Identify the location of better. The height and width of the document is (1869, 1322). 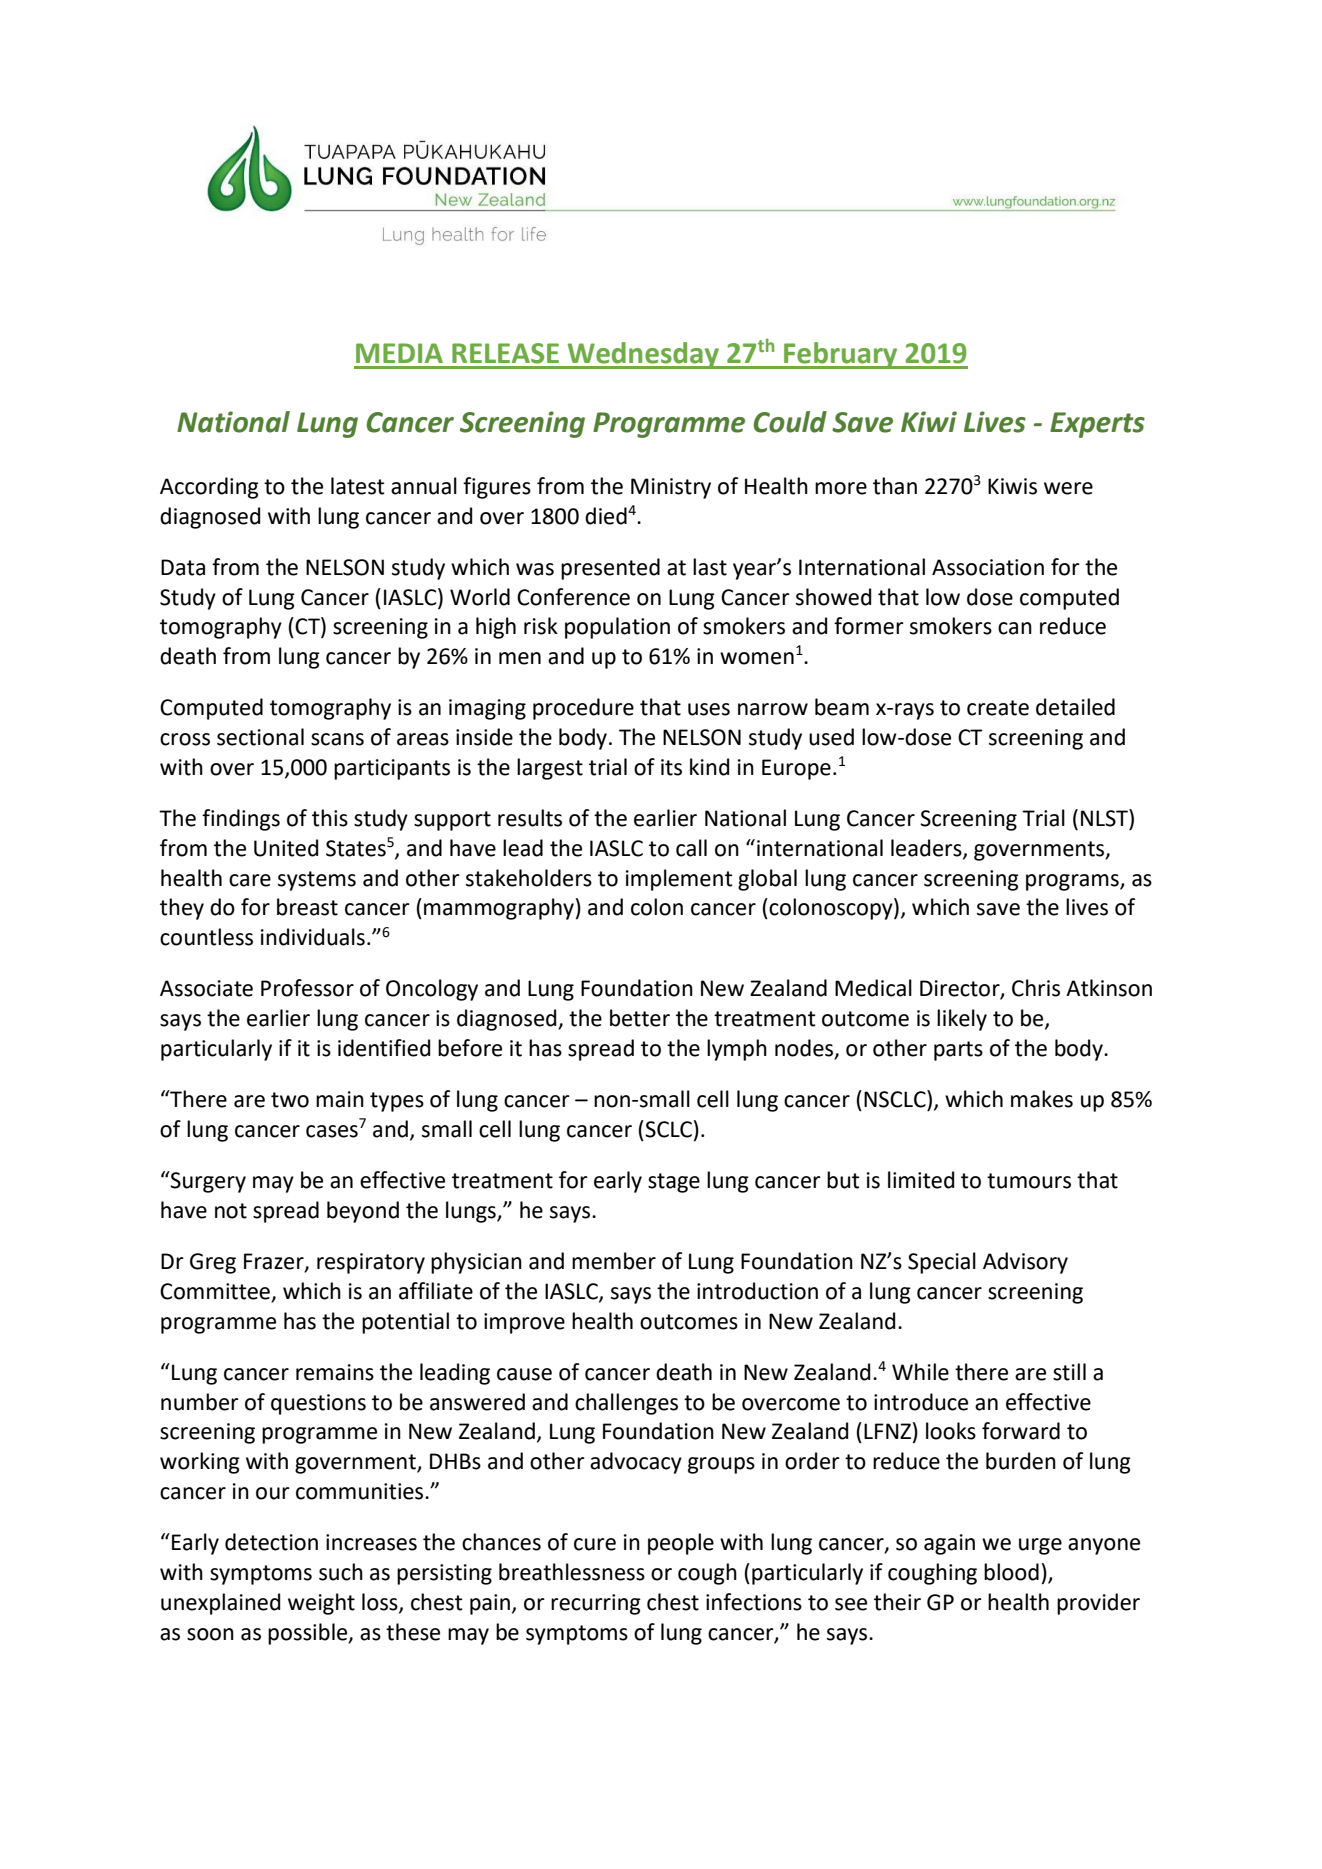
(640, 1018).
